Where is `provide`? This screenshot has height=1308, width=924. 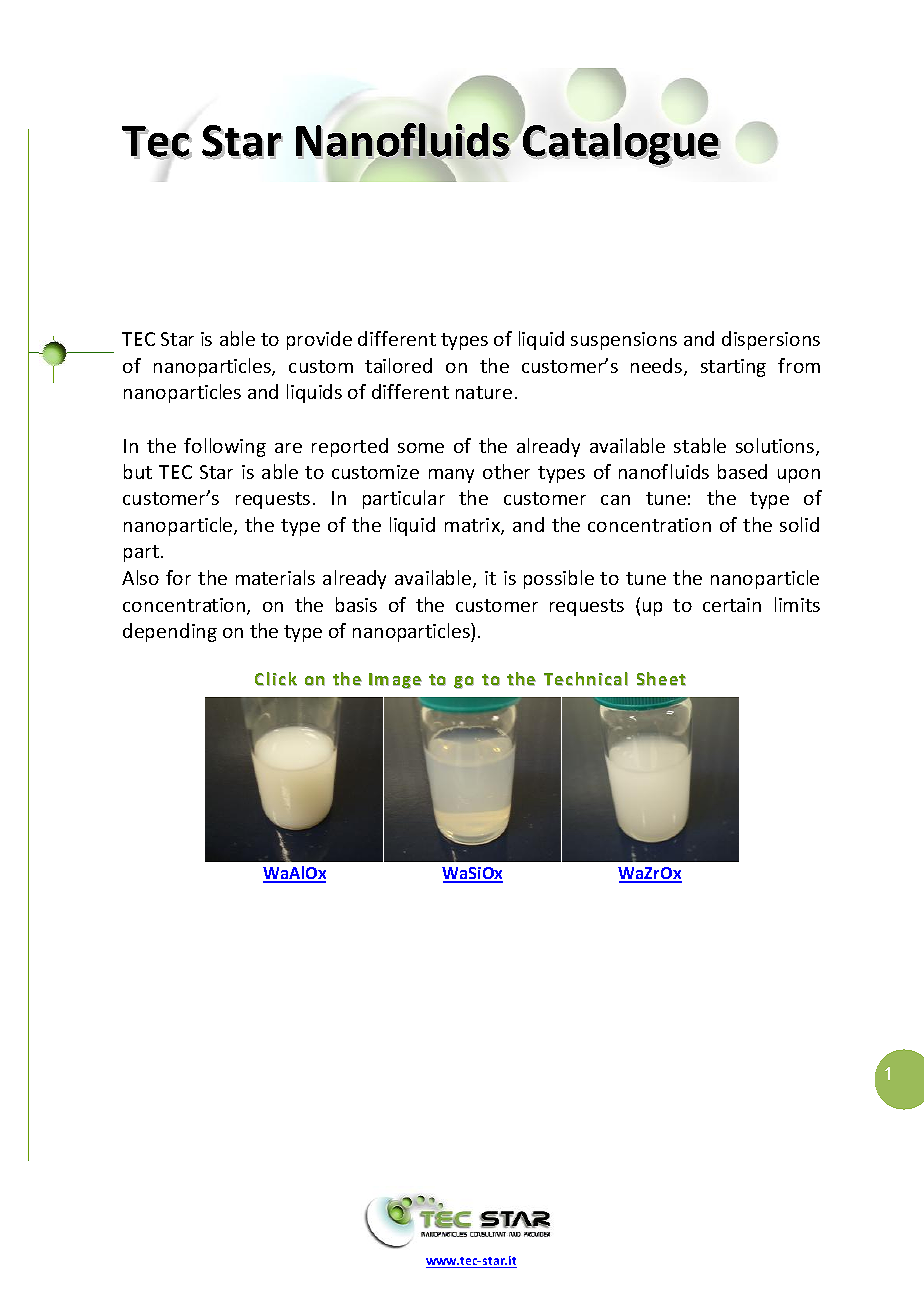
provide is located at coordinates (319, 340).
